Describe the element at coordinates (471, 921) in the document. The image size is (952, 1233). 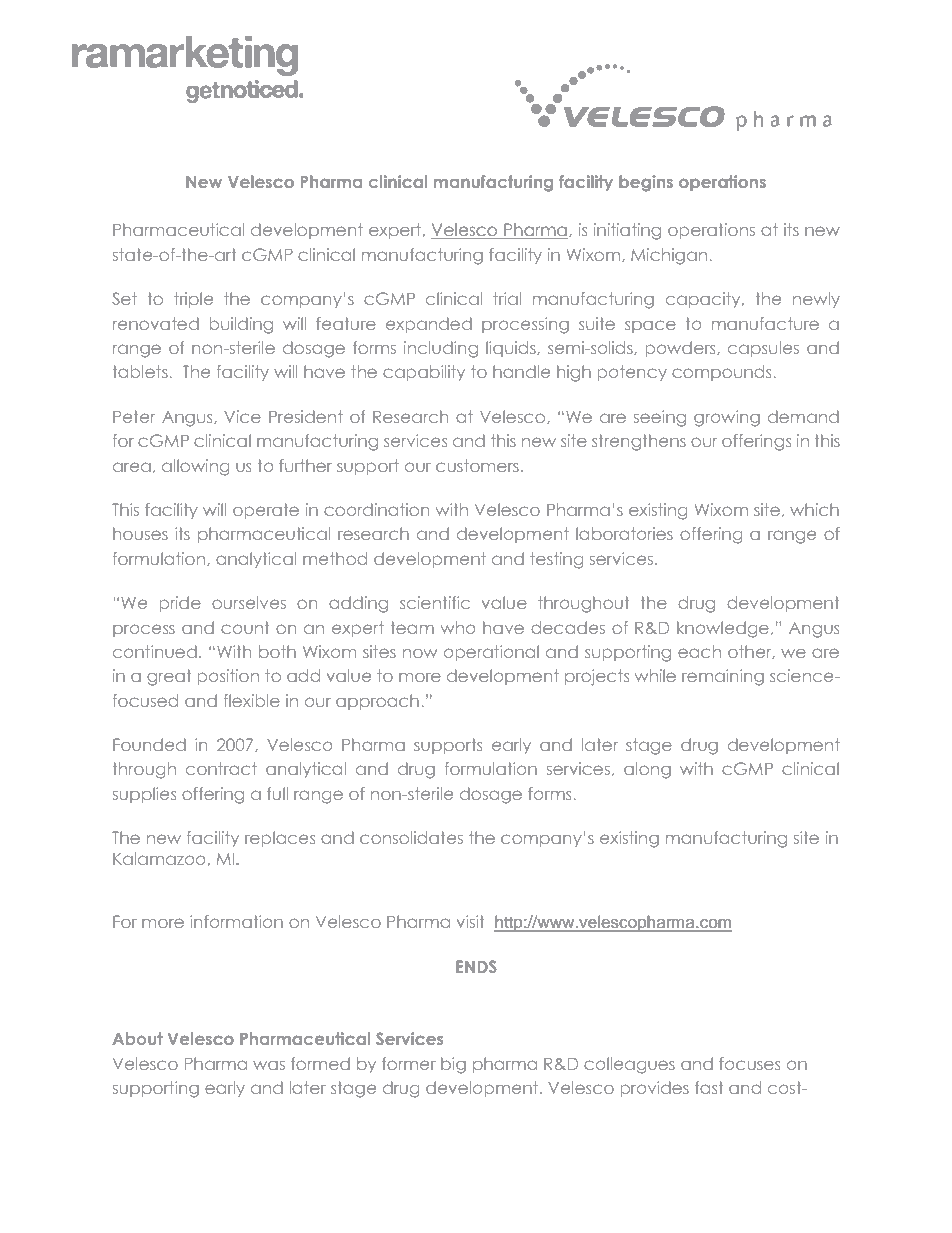
I see `visit` at that location.
